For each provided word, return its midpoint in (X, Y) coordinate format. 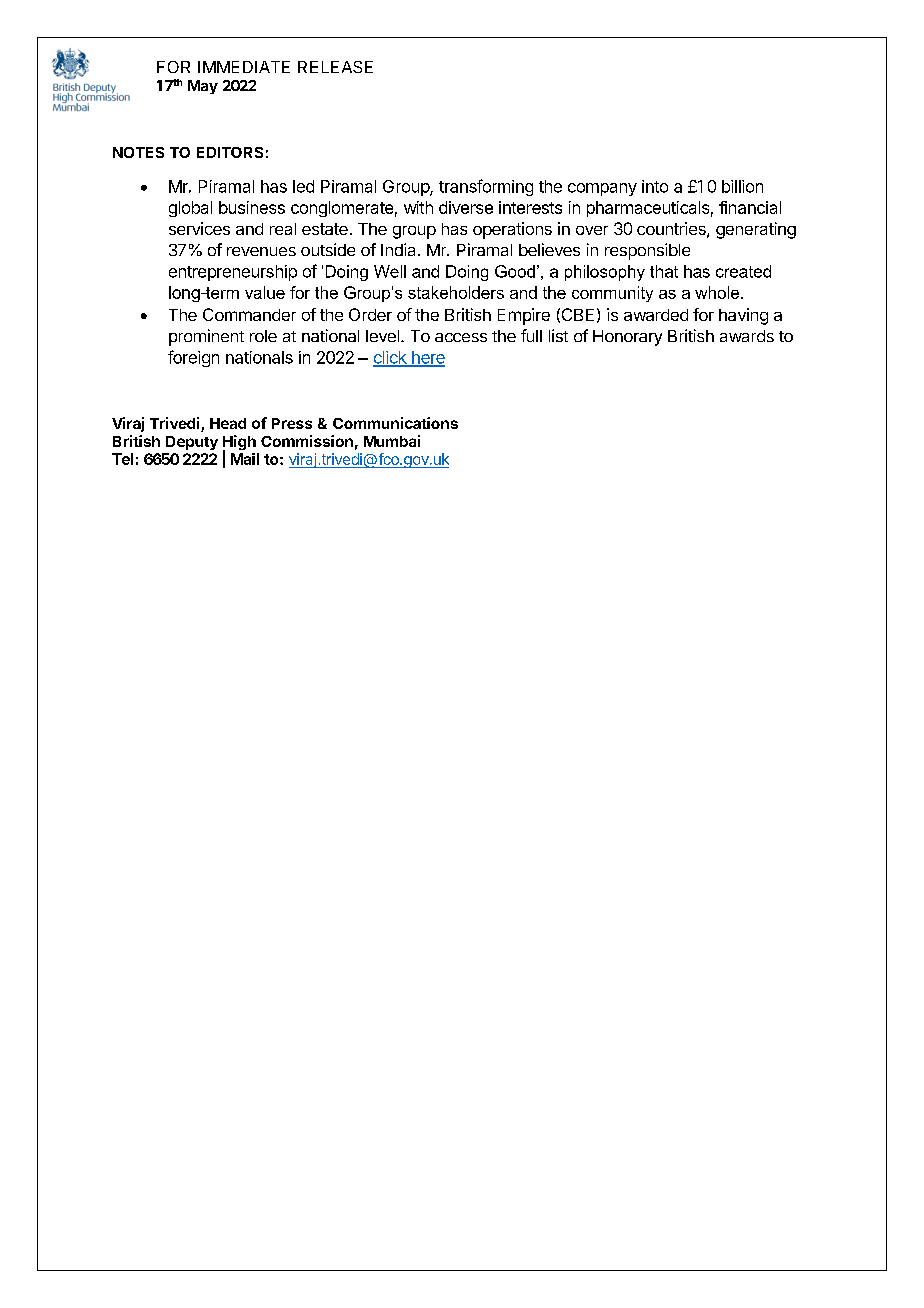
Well (390, 271)
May (203, 87)
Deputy (192, 443)
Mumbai (392, 441)
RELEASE (335, 67)
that (664, 271)
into (655, 186)
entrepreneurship (233, 273)
